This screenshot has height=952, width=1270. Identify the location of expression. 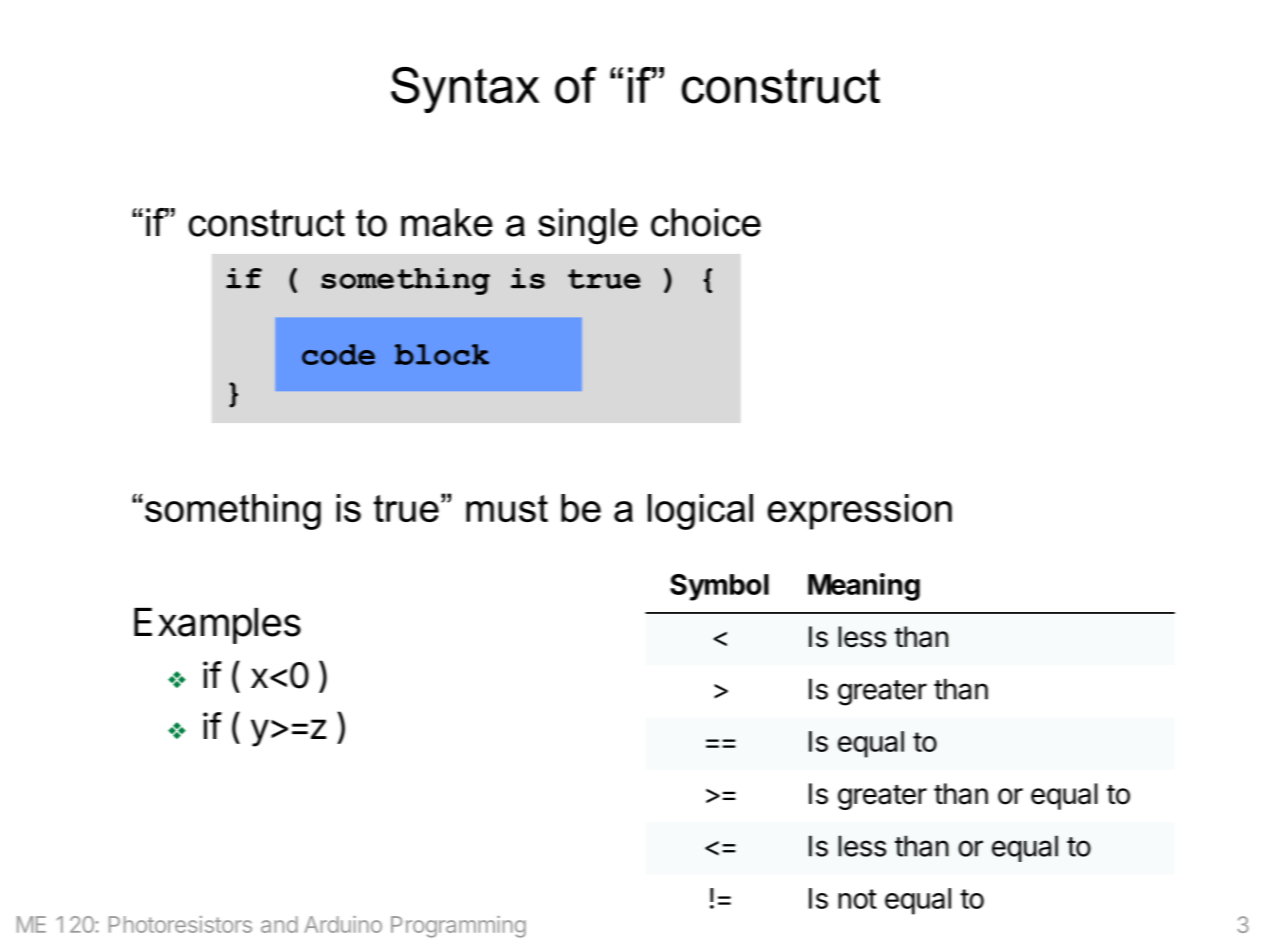
(859, 512).
